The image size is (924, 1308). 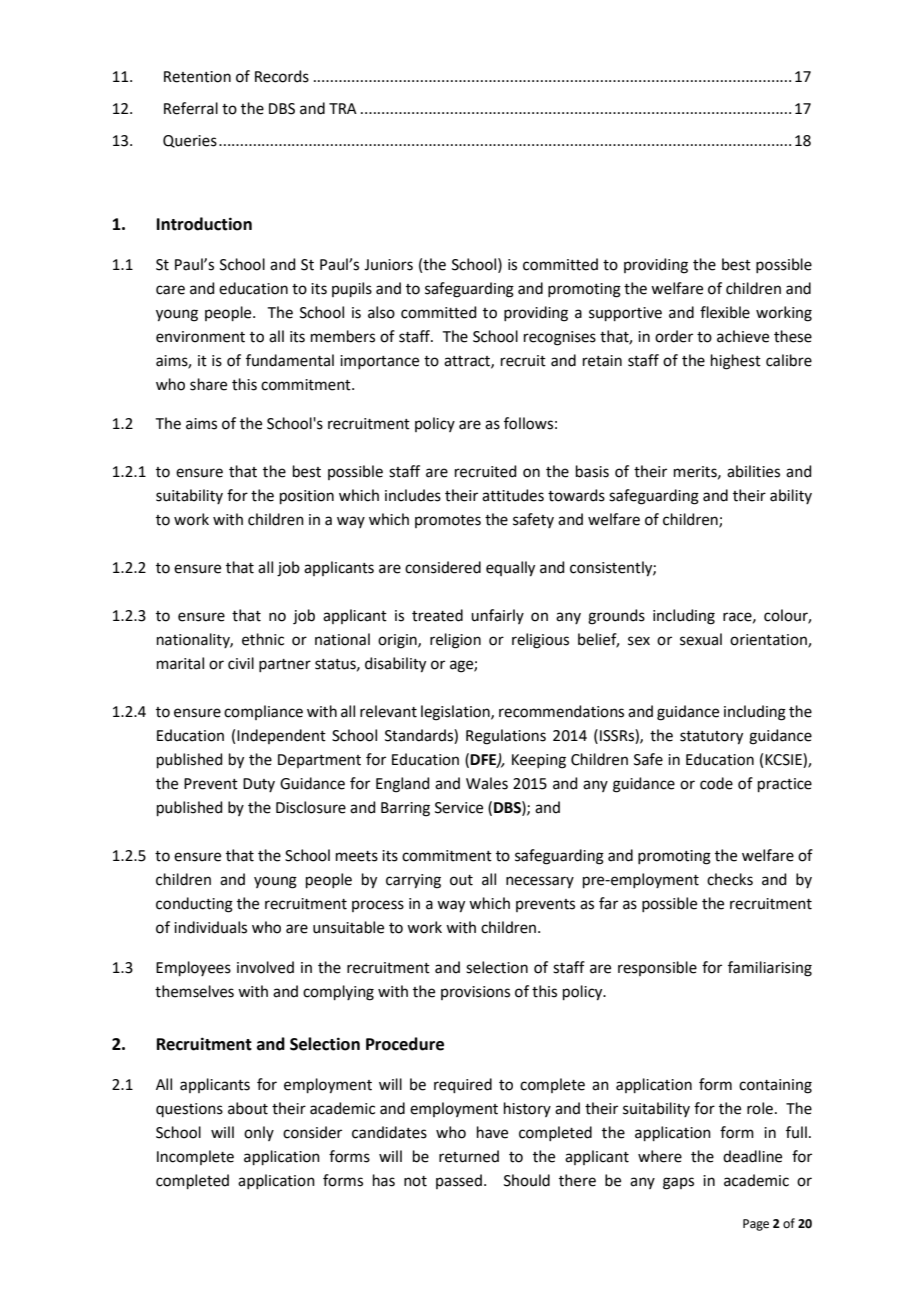 What do you see at coordinates (487, 783) in the image?
I see `Wales` at bounding box center [487, 783].
